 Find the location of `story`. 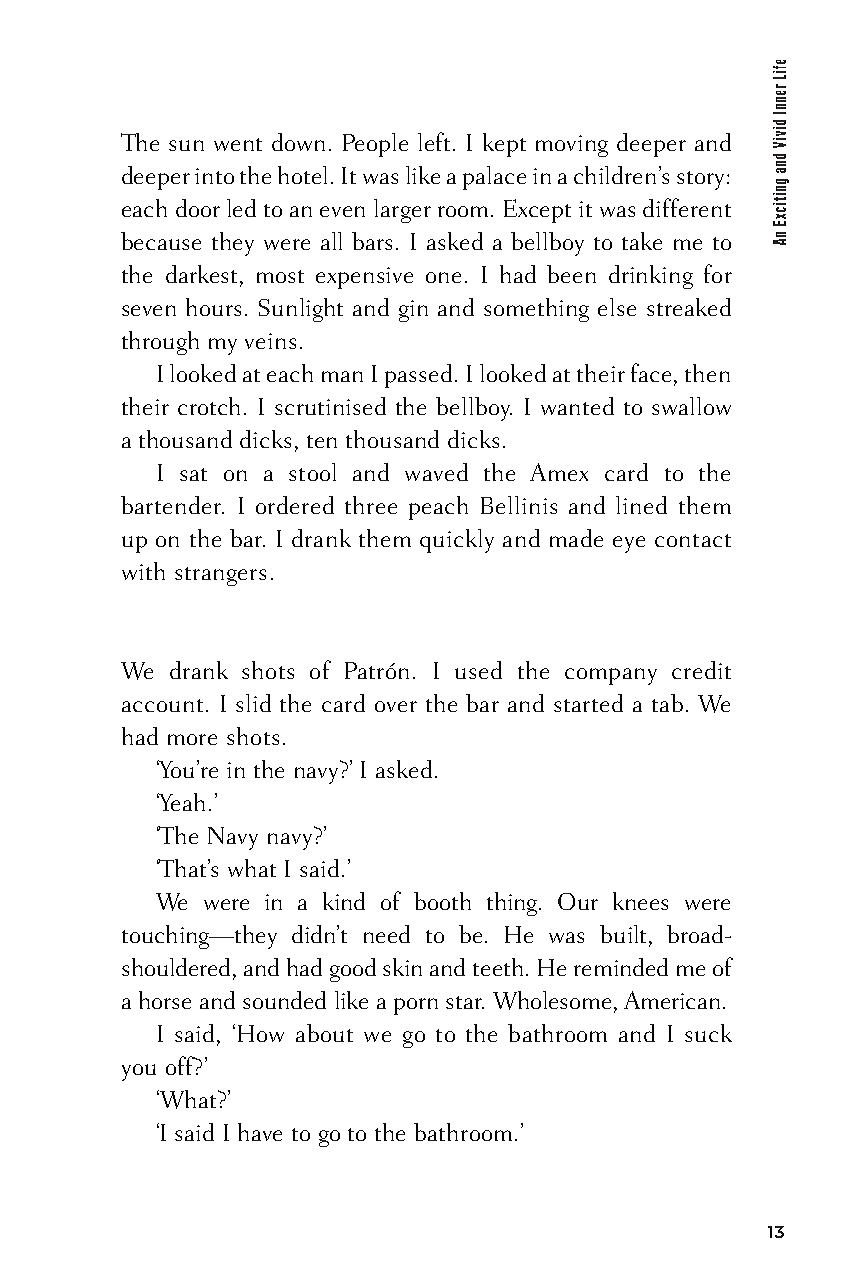

story is located at coordinates (702, 180).
